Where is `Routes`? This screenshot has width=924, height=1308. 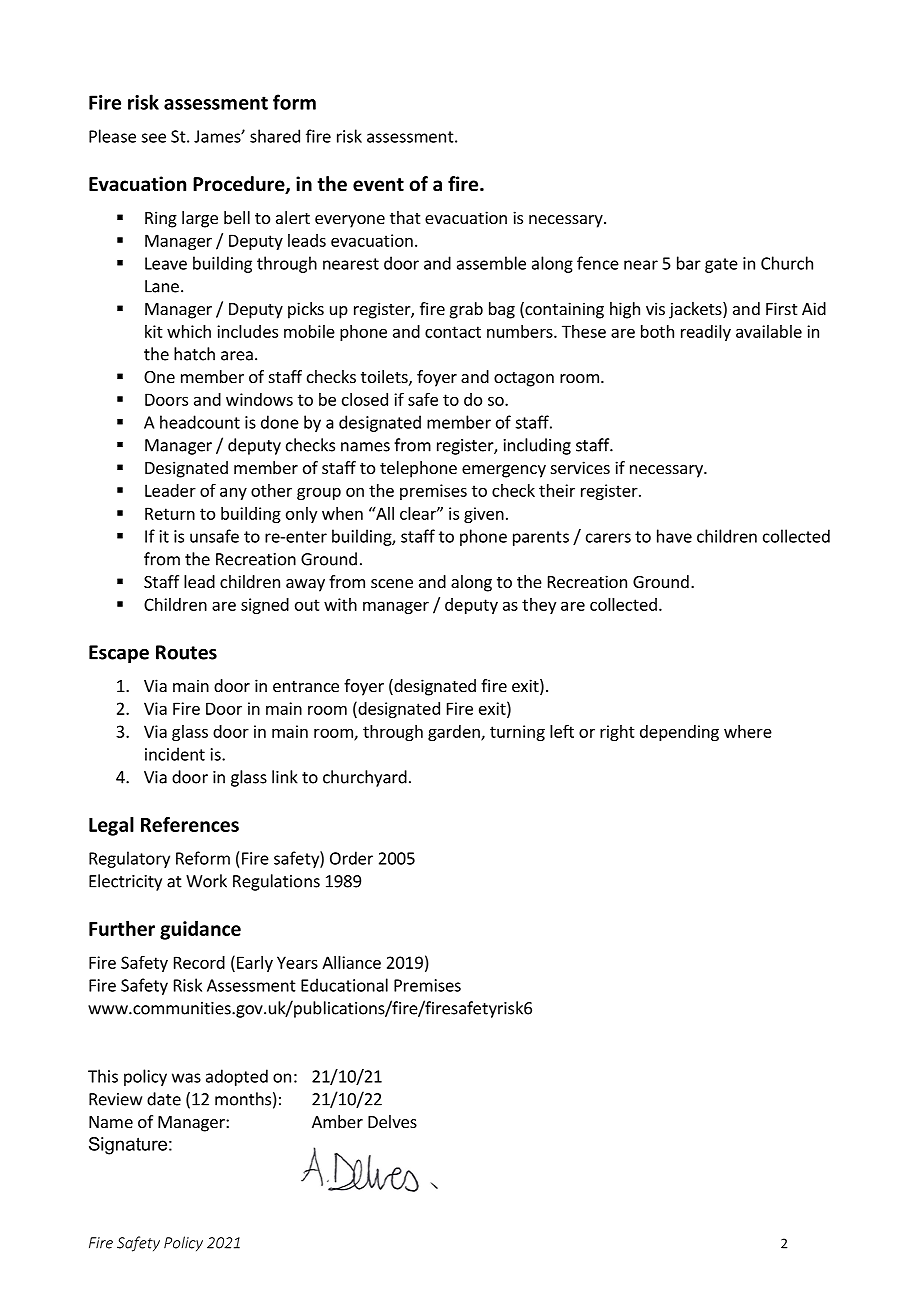 Routes is located at coordinates (186, 652).
